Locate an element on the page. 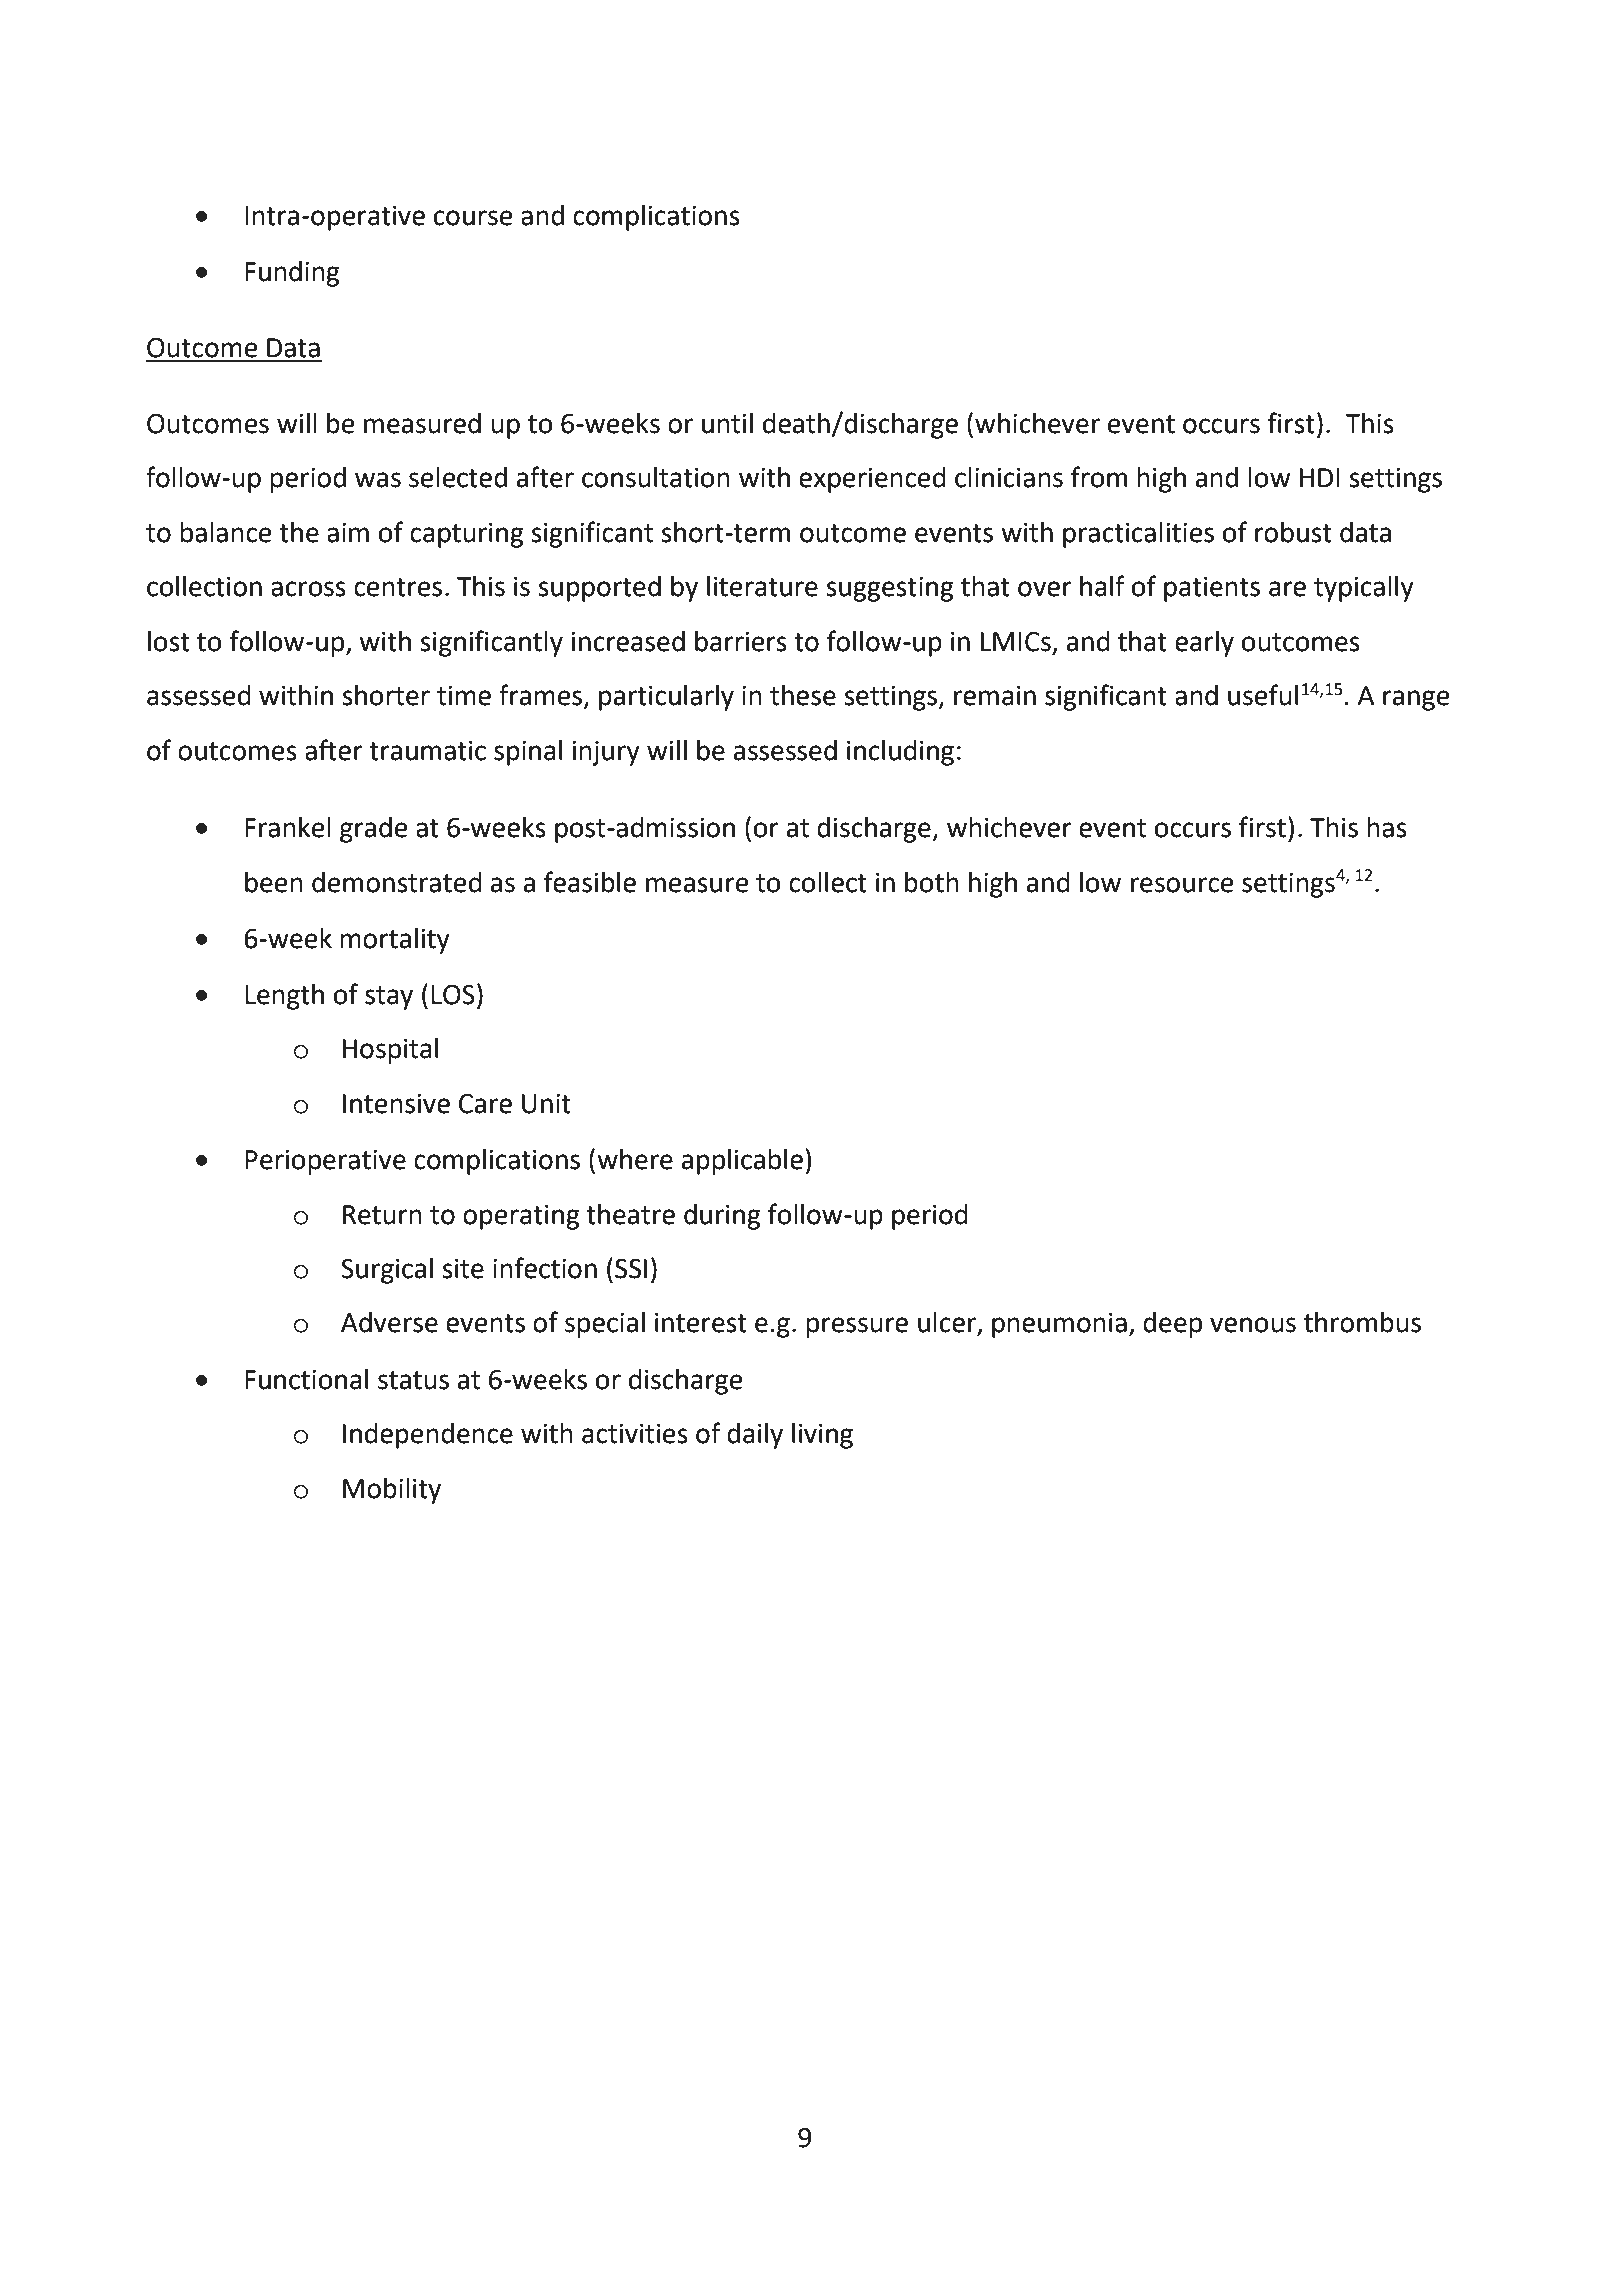  Funding is located at coordinates (292, 274).
